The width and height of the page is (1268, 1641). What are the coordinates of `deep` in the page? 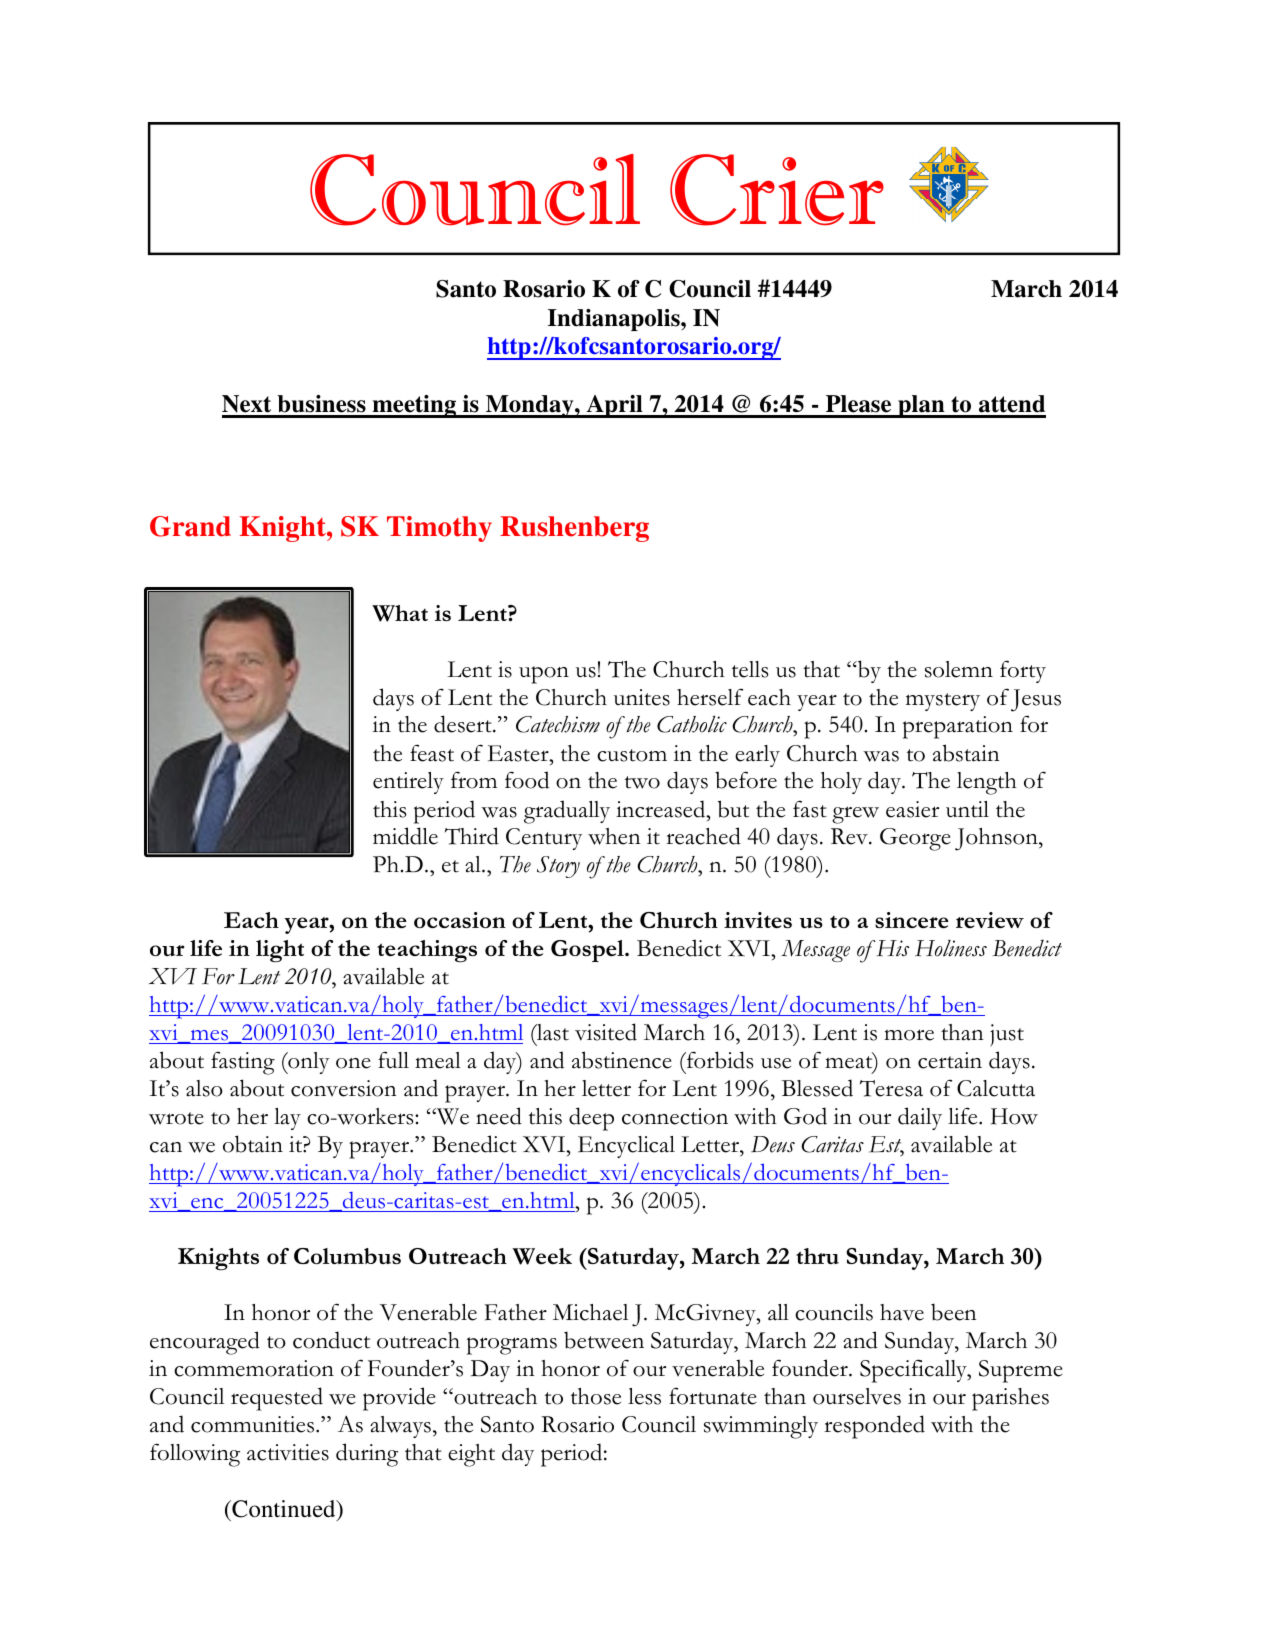 It's located at (591, 1119).
